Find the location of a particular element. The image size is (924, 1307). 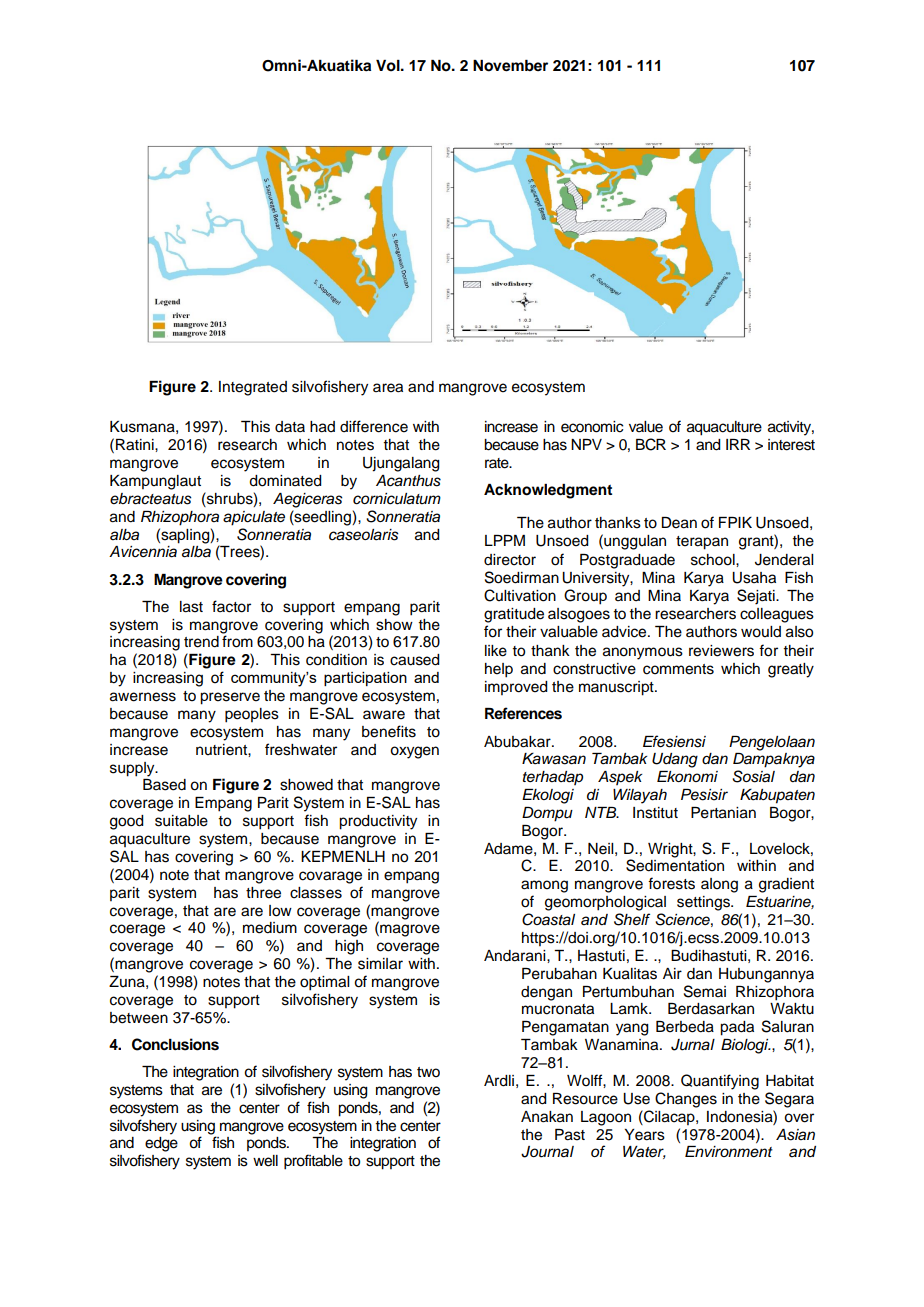

reviewers is located at coordinates (721, 651).
